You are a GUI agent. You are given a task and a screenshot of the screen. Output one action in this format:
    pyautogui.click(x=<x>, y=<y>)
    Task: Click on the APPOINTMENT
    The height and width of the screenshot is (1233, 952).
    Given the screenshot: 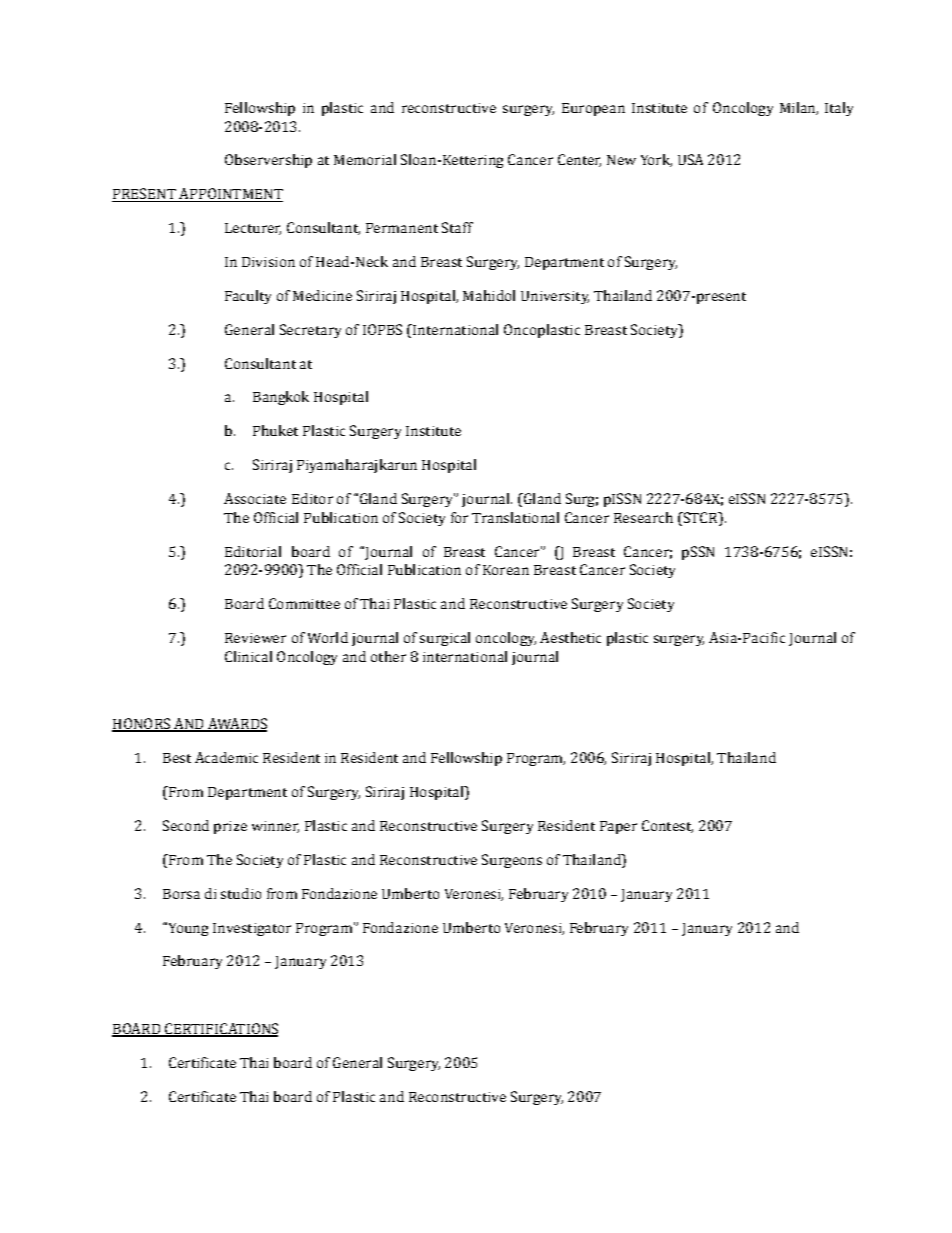 What is the action you would take?
    pyautogui.click(x=230, y=195)
